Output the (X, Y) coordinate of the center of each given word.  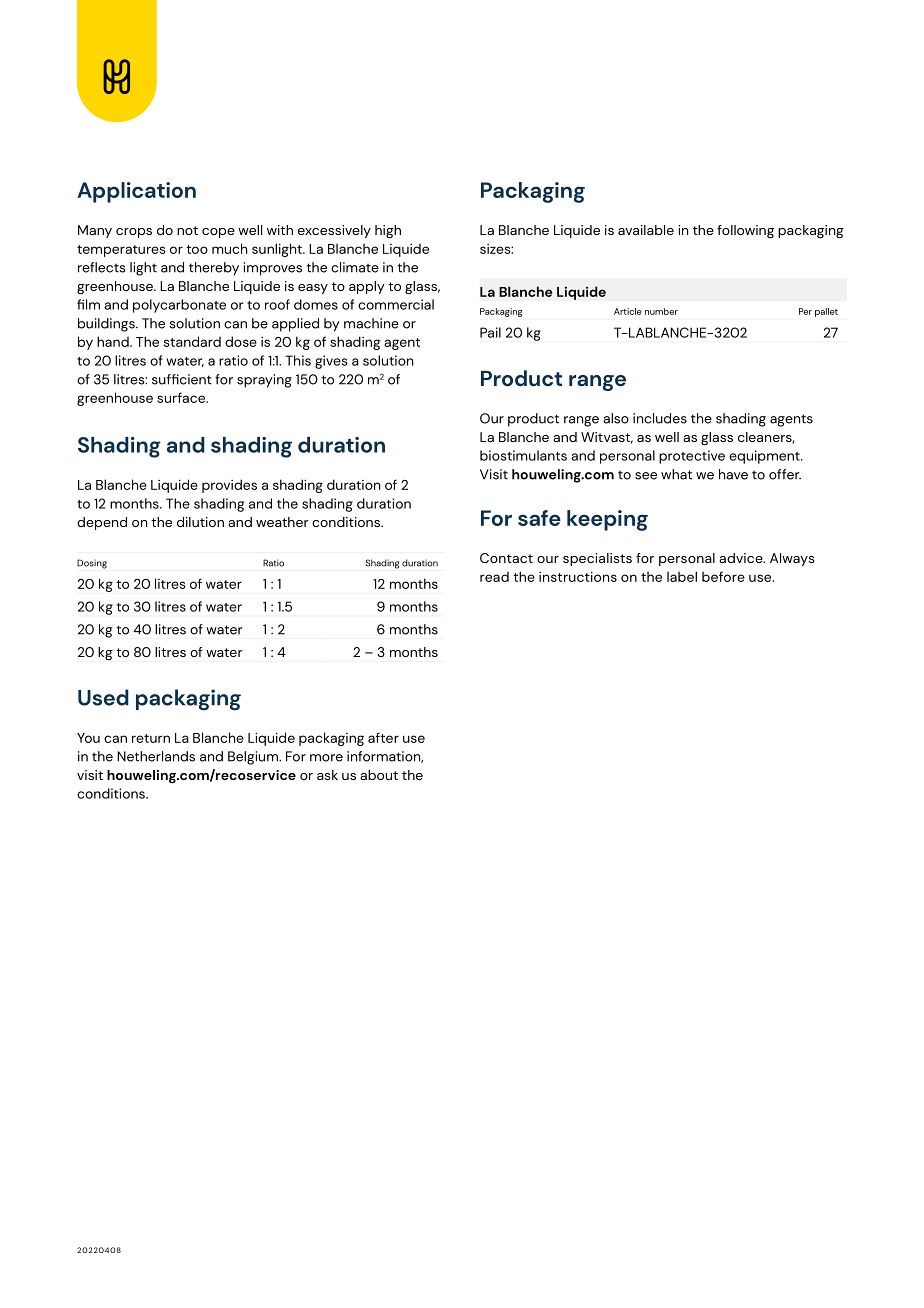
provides (229, 486)
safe (539, 518)
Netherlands (156, 756)
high (388, 232)
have (733, 474)
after (383, 737)
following (745, 232)
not (187, 230)
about (379, 775)
